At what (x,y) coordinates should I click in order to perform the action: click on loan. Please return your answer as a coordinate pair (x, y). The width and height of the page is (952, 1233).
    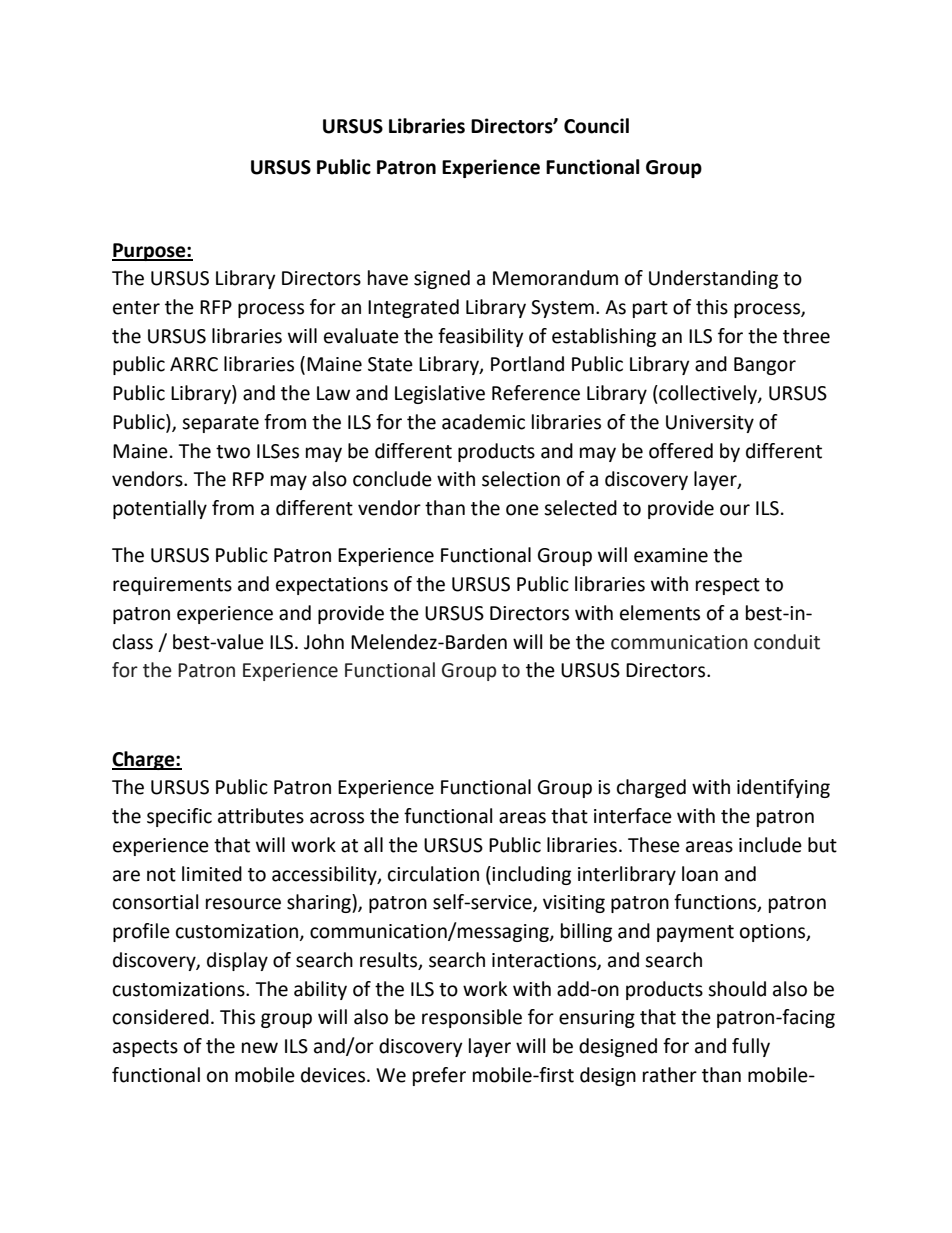
    Looking at the image, I should click on (700, 874).
